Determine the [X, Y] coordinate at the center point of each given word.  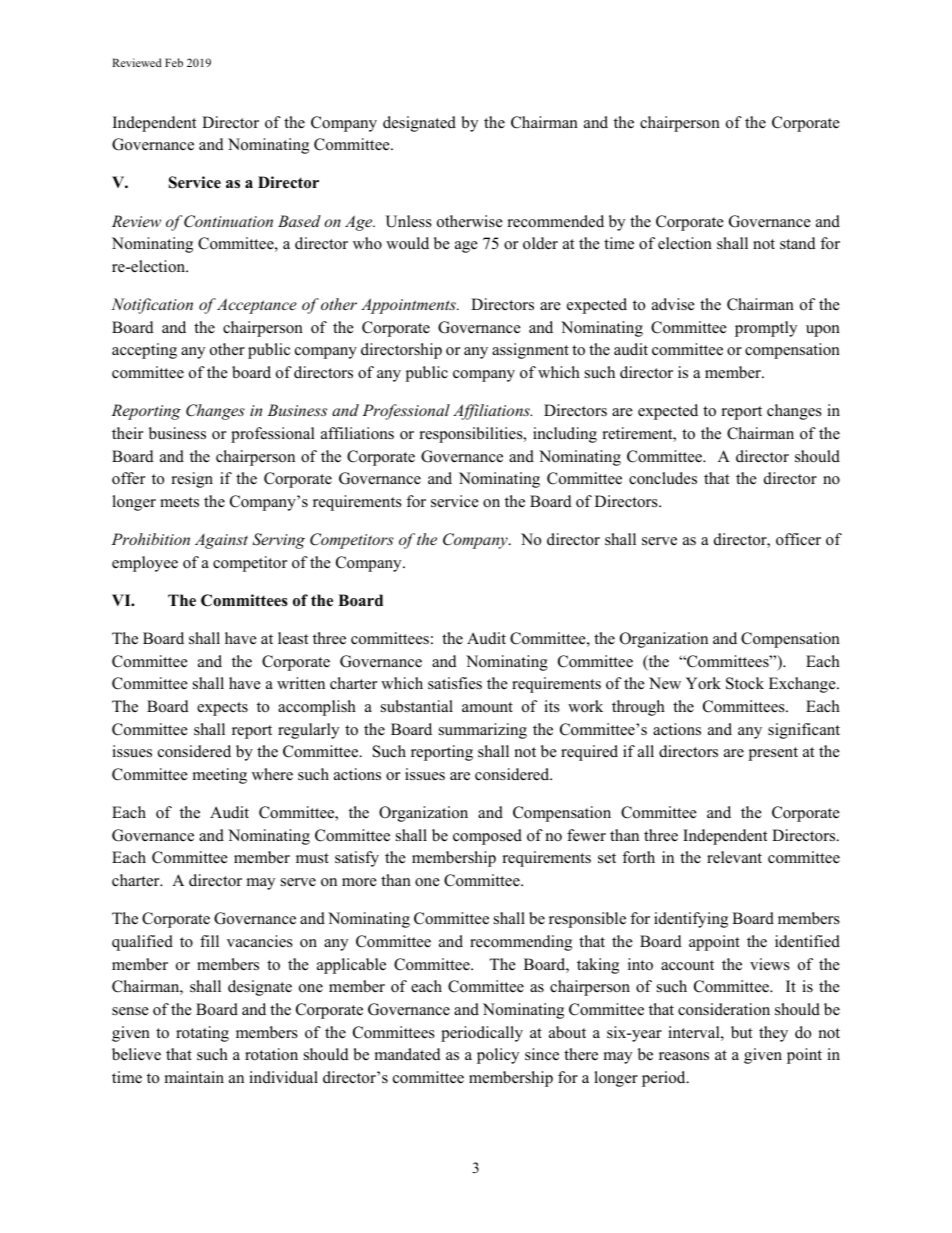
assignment [530, 351]
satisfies [455, 683]
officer [798, 539]
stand [798, 243]
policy [498, 1056]
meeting [220, 776]
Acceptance [257, 306]
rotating [202, 1034]
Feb [174, 62]
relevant [734, 857]
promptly [766, 329]
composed [487, 837]
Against [221, 541]
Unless [408, 221]
